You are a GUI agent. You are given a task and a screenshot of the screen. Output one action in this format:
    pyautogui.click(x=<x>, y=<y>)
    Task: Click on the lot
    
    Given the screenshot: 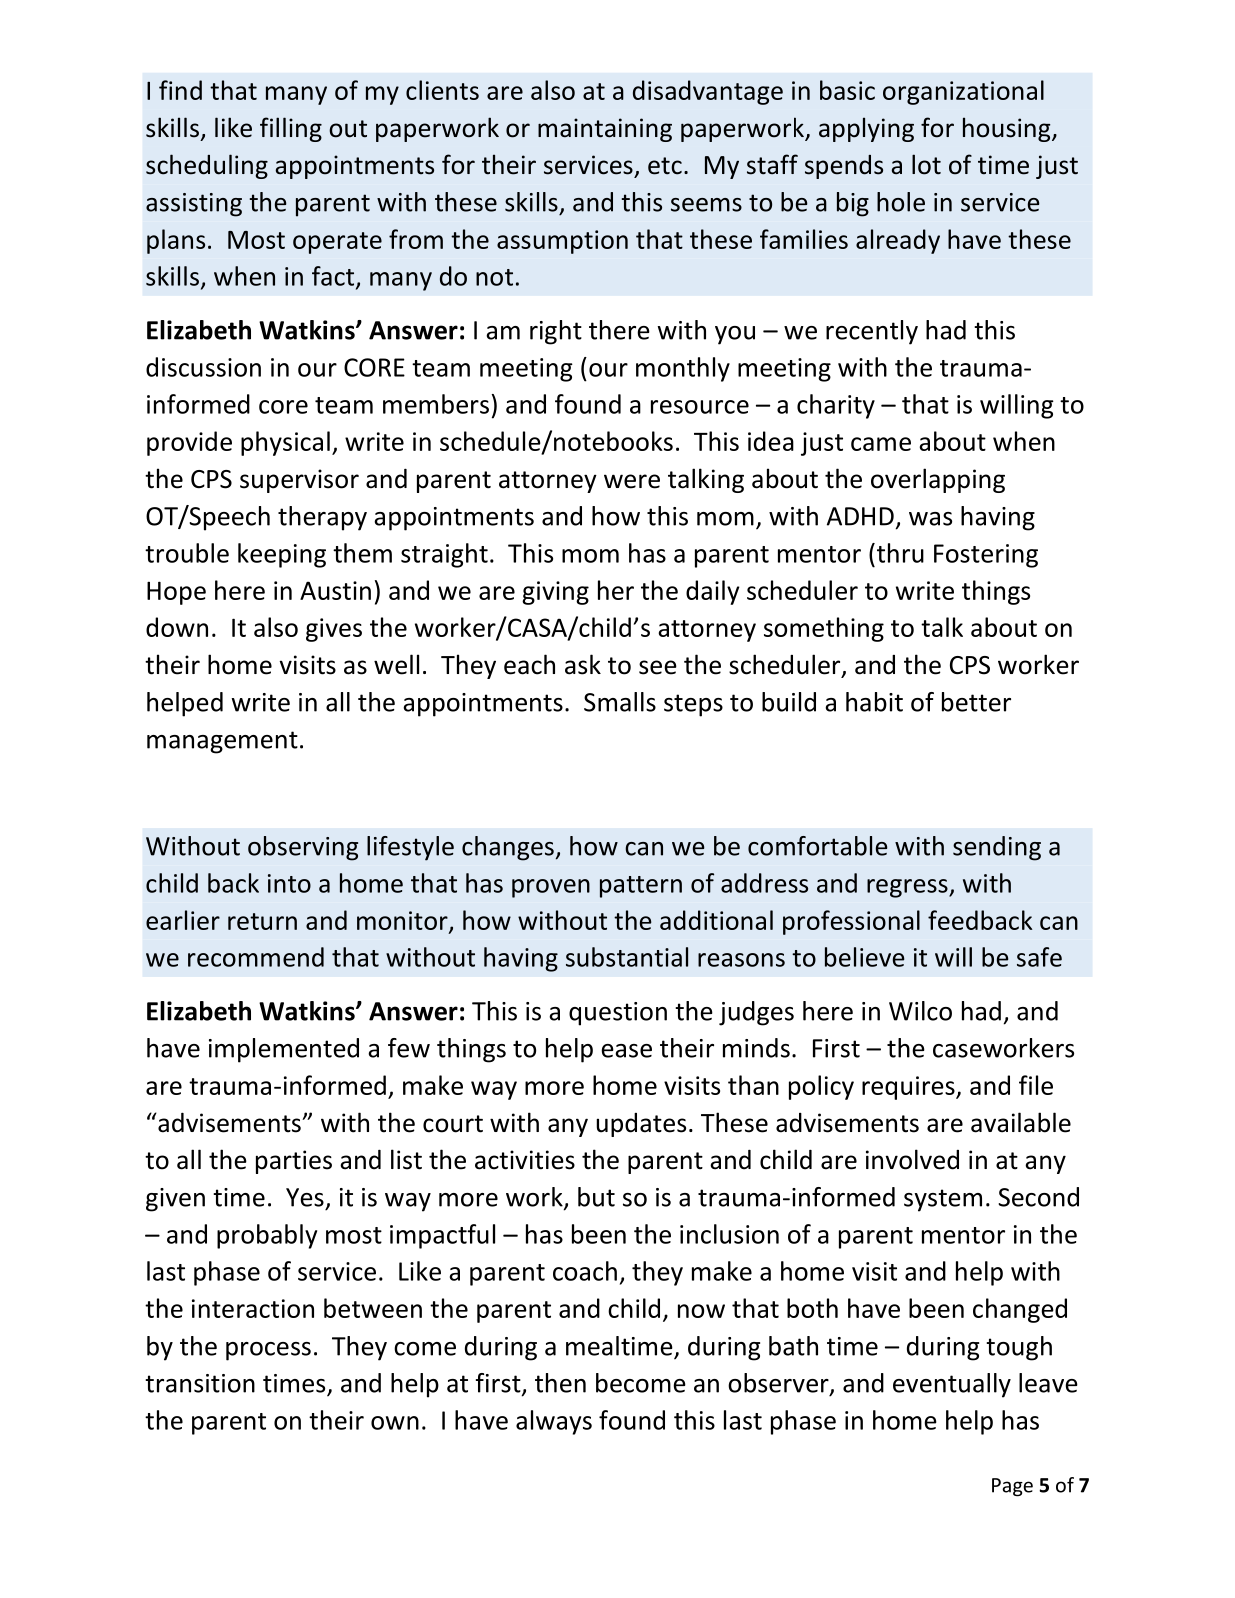 What is the action you would take?
    pyautogui.click(x=926, y=164)
